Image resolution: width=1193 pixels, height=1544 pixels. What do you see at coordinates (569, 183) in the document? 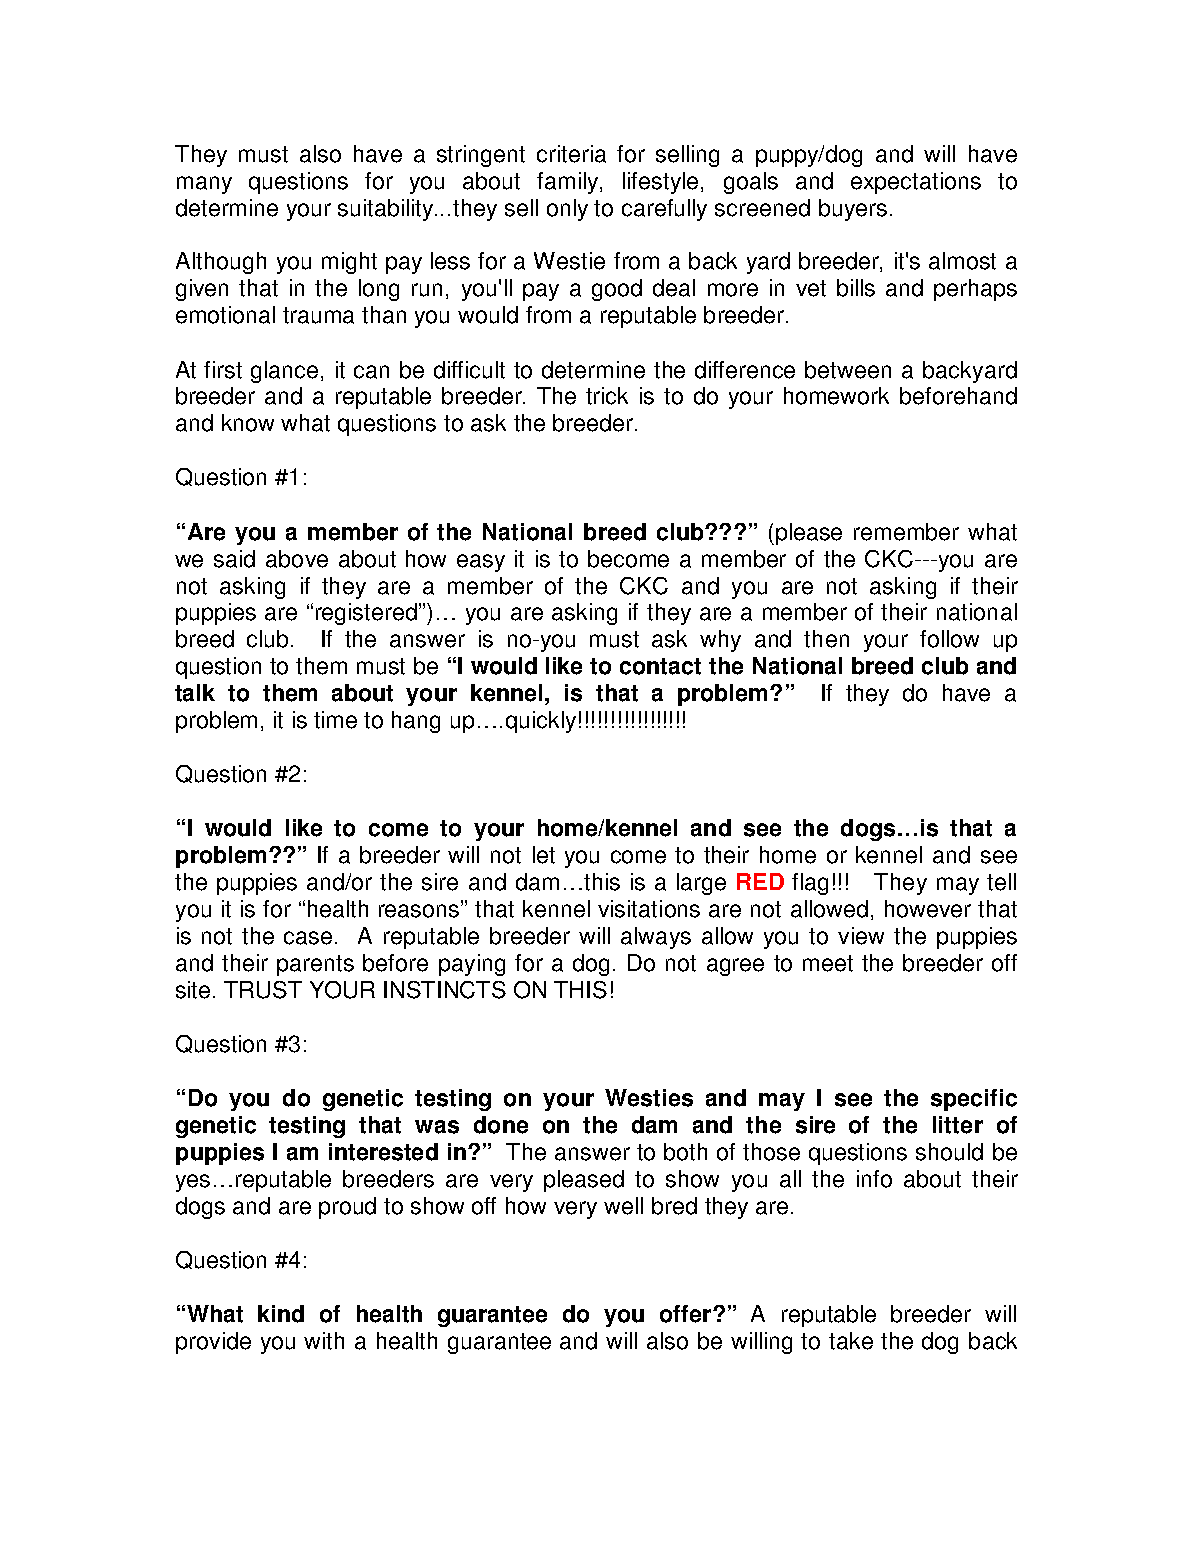
I see `family` at bounding box center [569, 183].
